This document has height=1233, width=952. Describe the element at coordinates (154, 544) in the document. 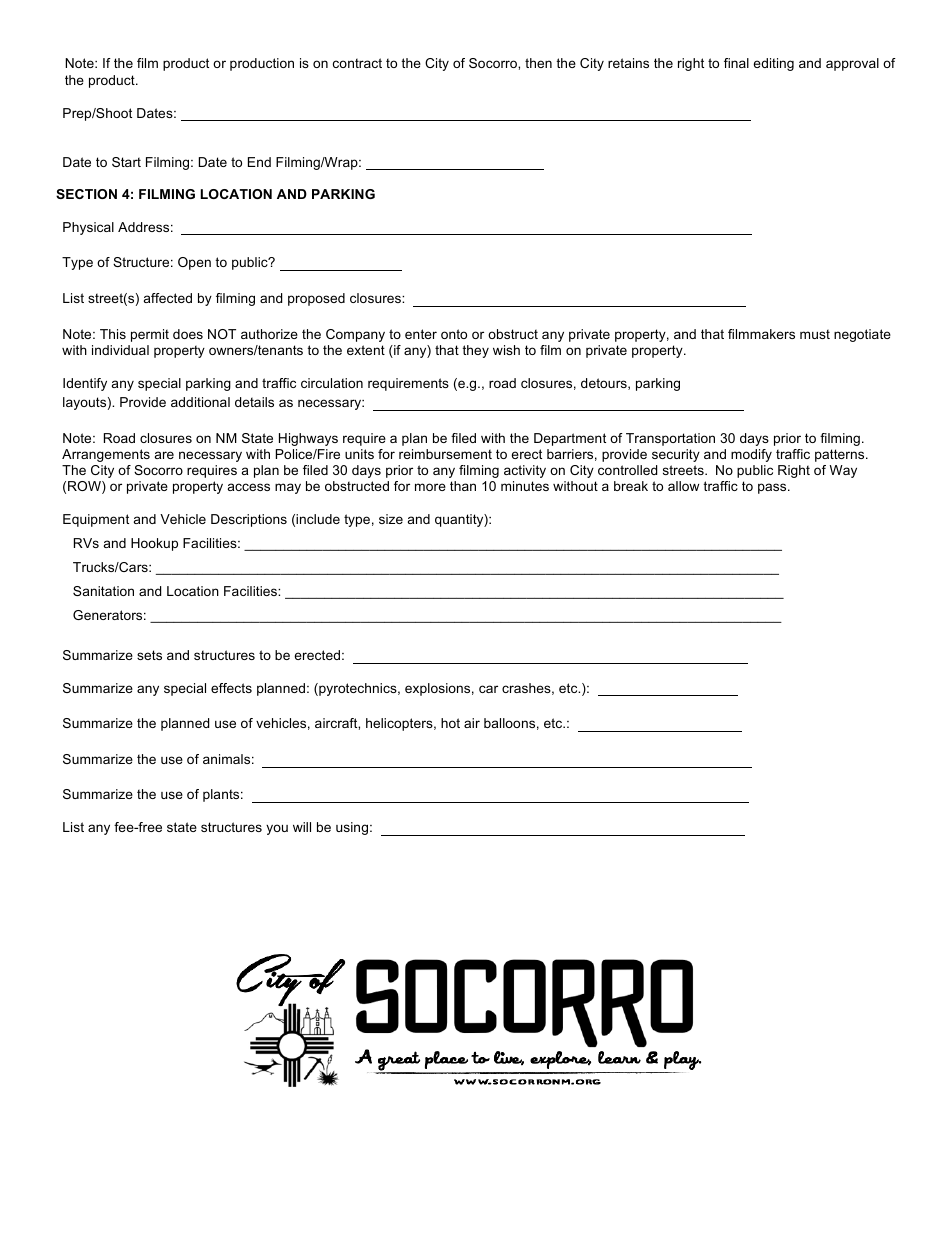

I see `Hookup` at that location.
